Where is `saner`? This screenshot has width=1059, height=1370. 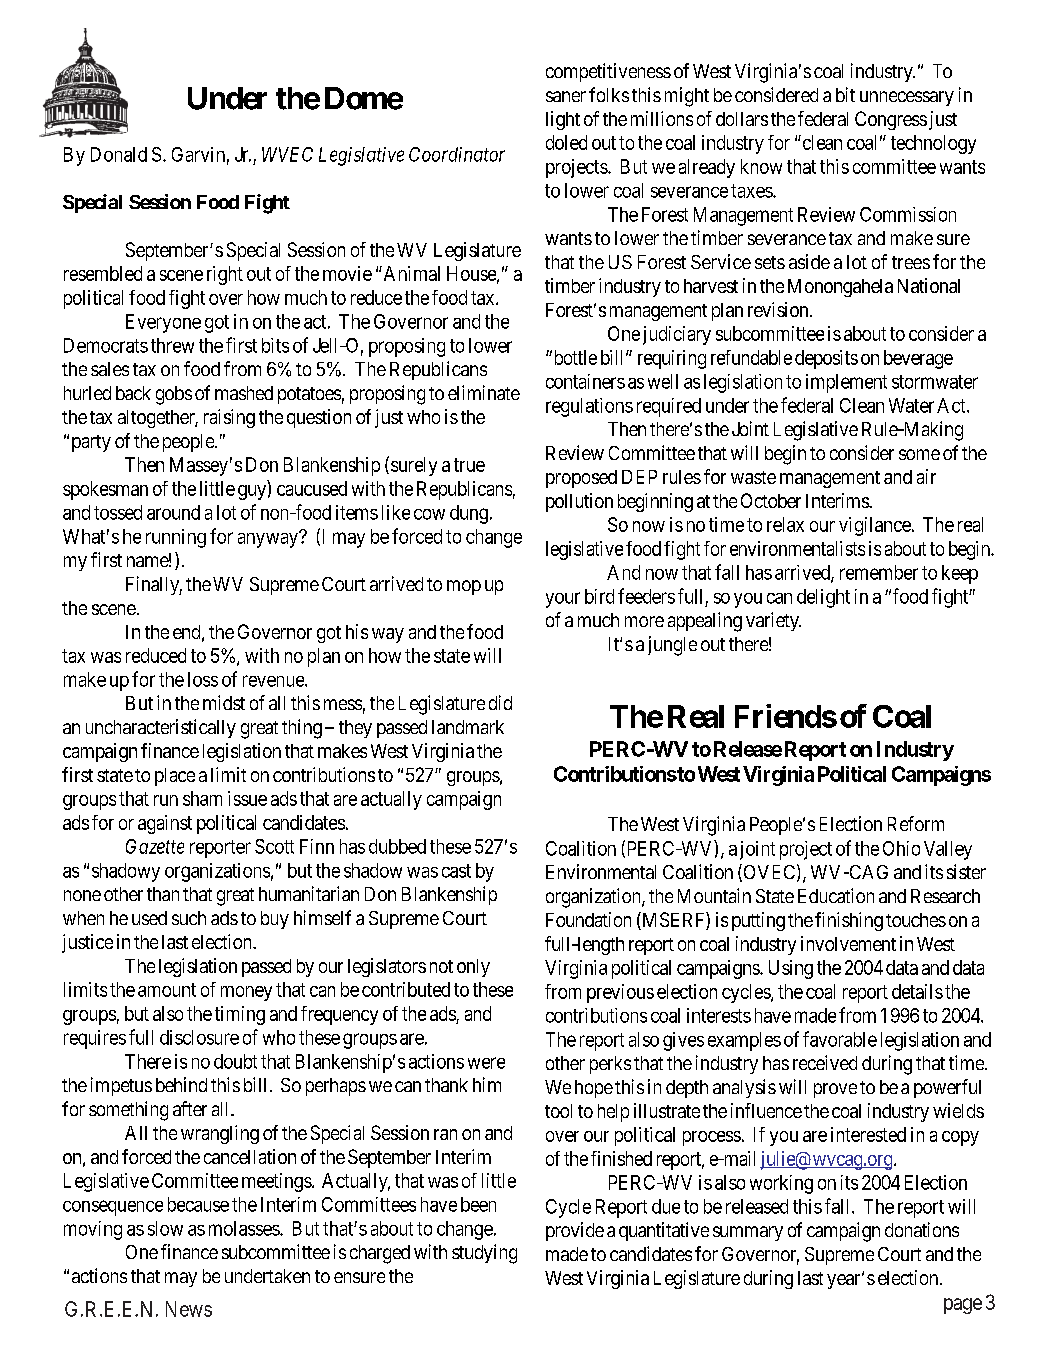
saner is located at coordinates (566, 96).
